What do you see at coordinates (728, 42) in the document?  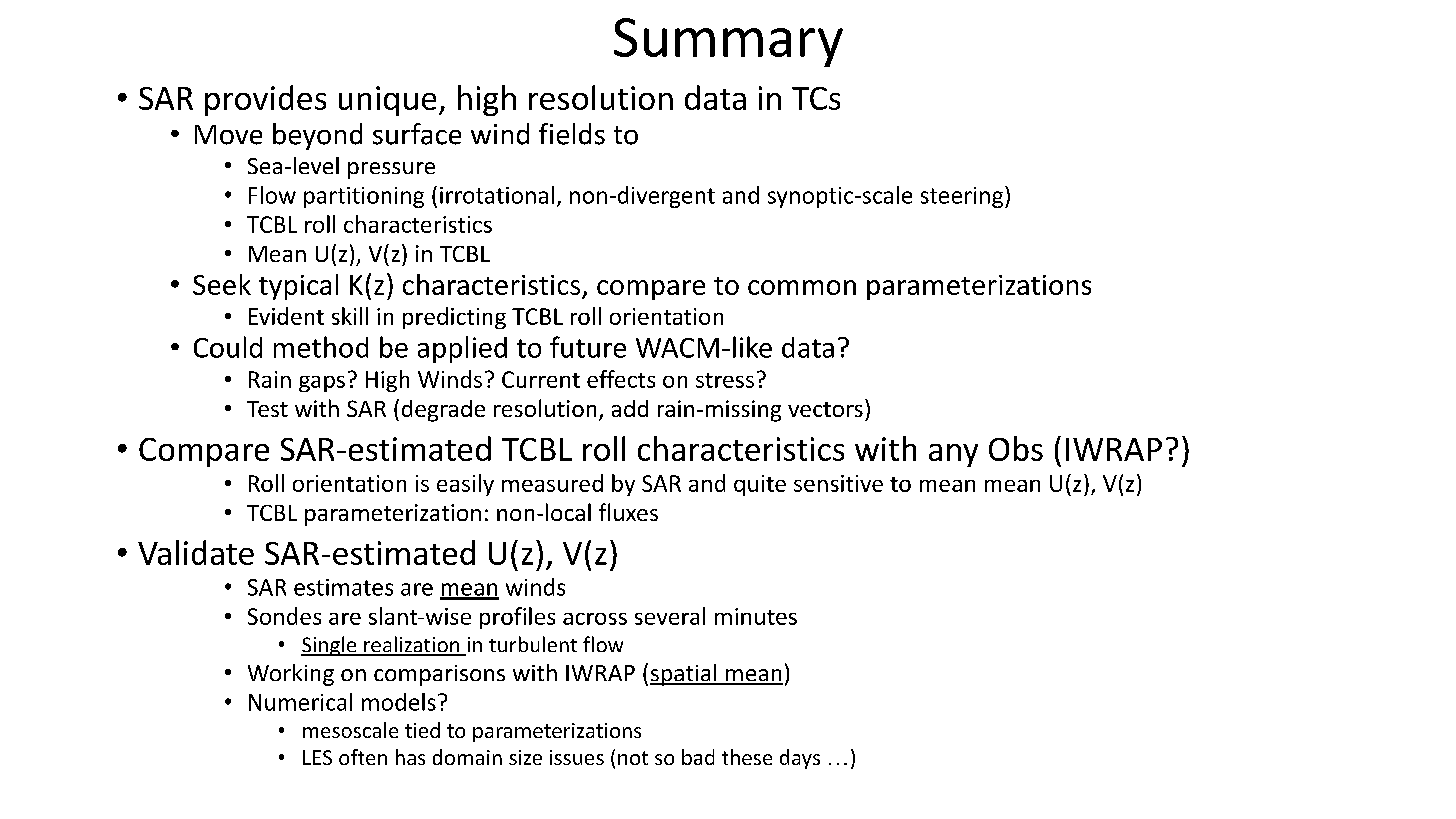 I see `Summary` at bounding box center [728, 42].
